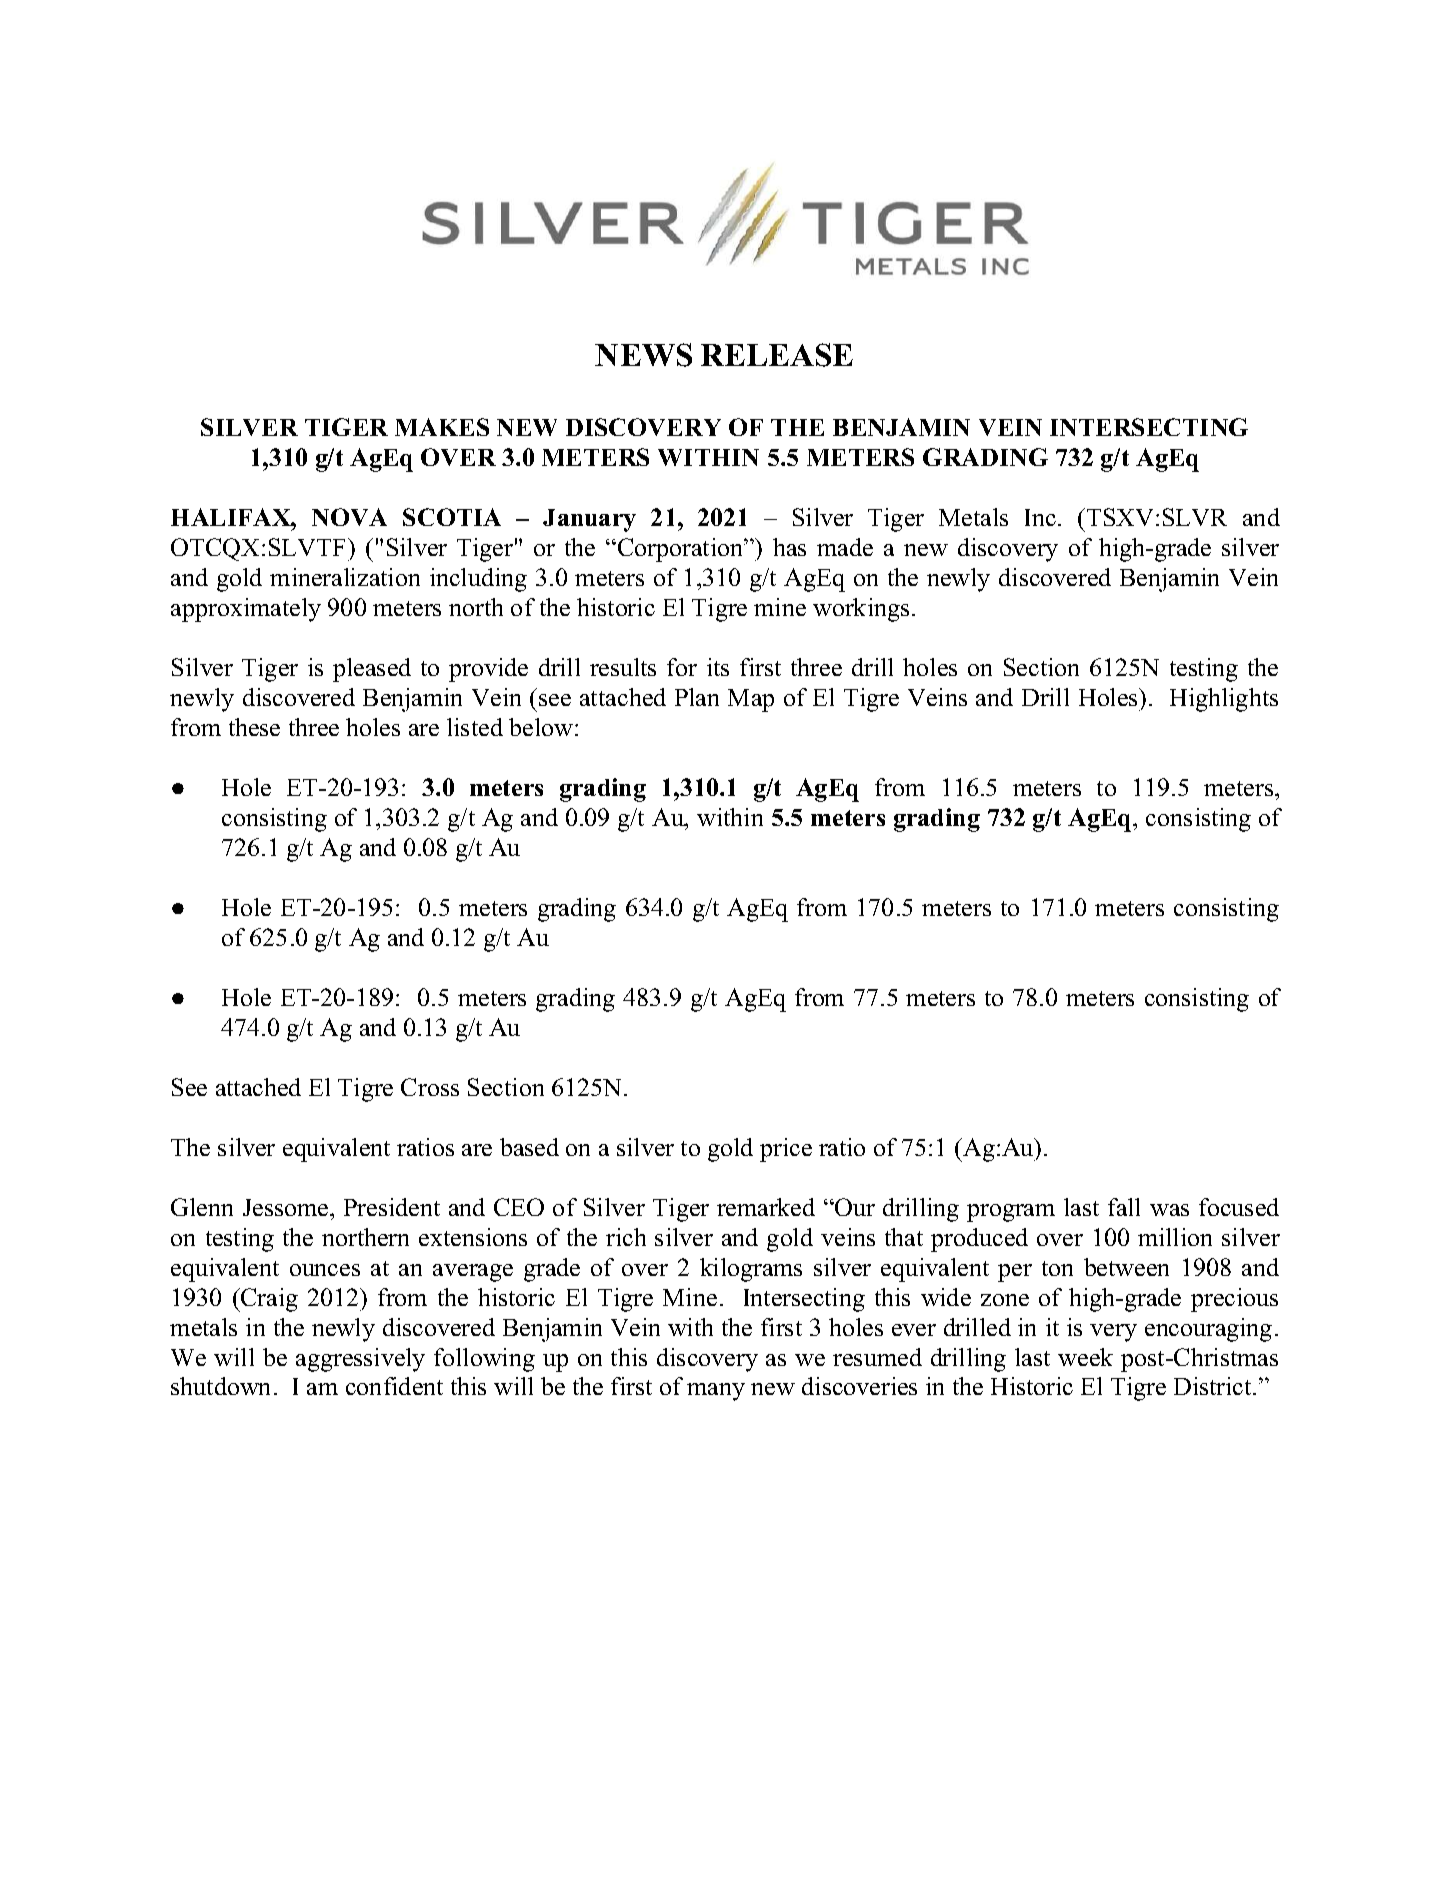 The height and width of the page is (1878, 1451). Describe the element at coordinates (254, 727) in the page. I see `these` at that location.
